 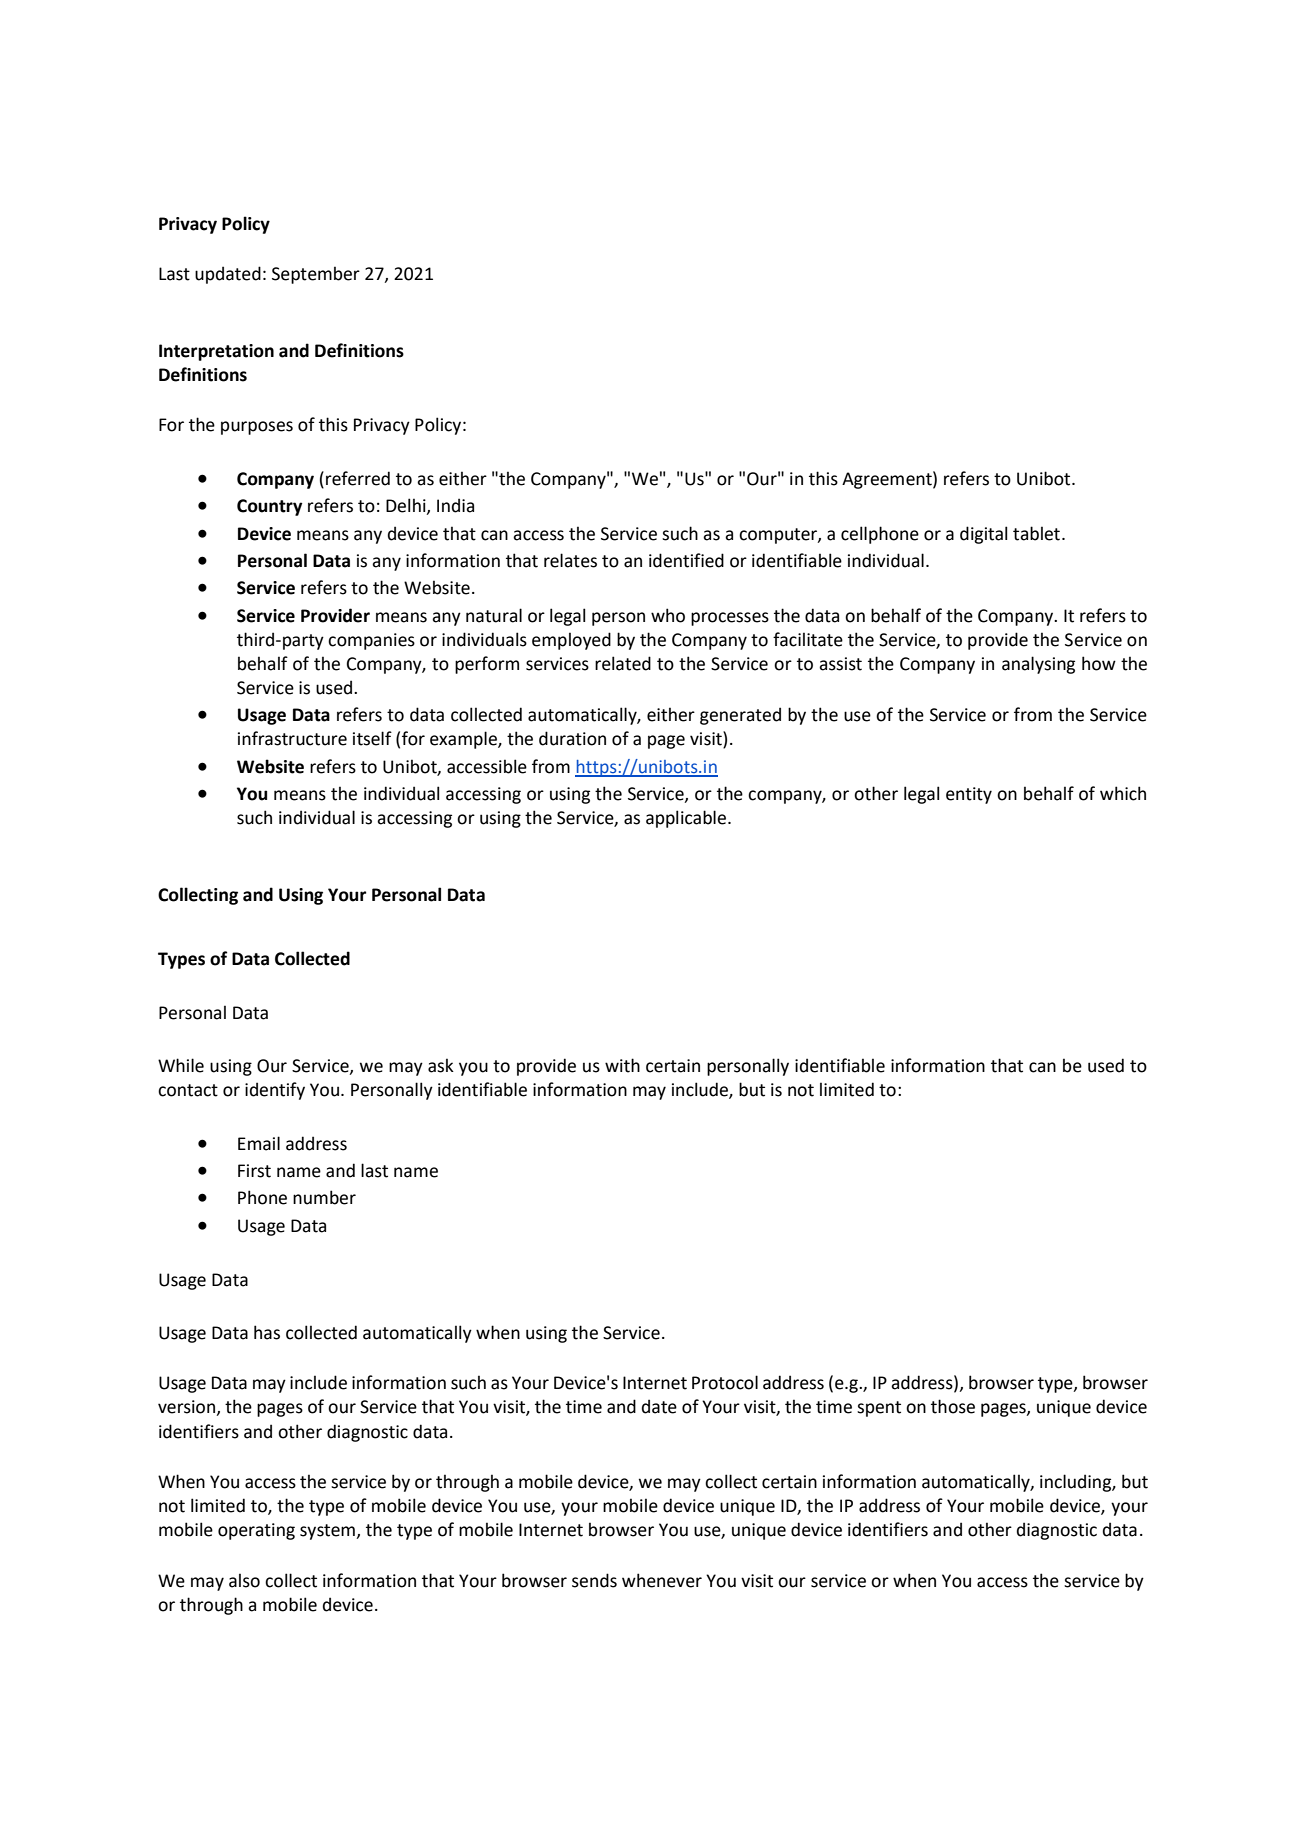 I want to click on companies, so click(x=371, y=641).
